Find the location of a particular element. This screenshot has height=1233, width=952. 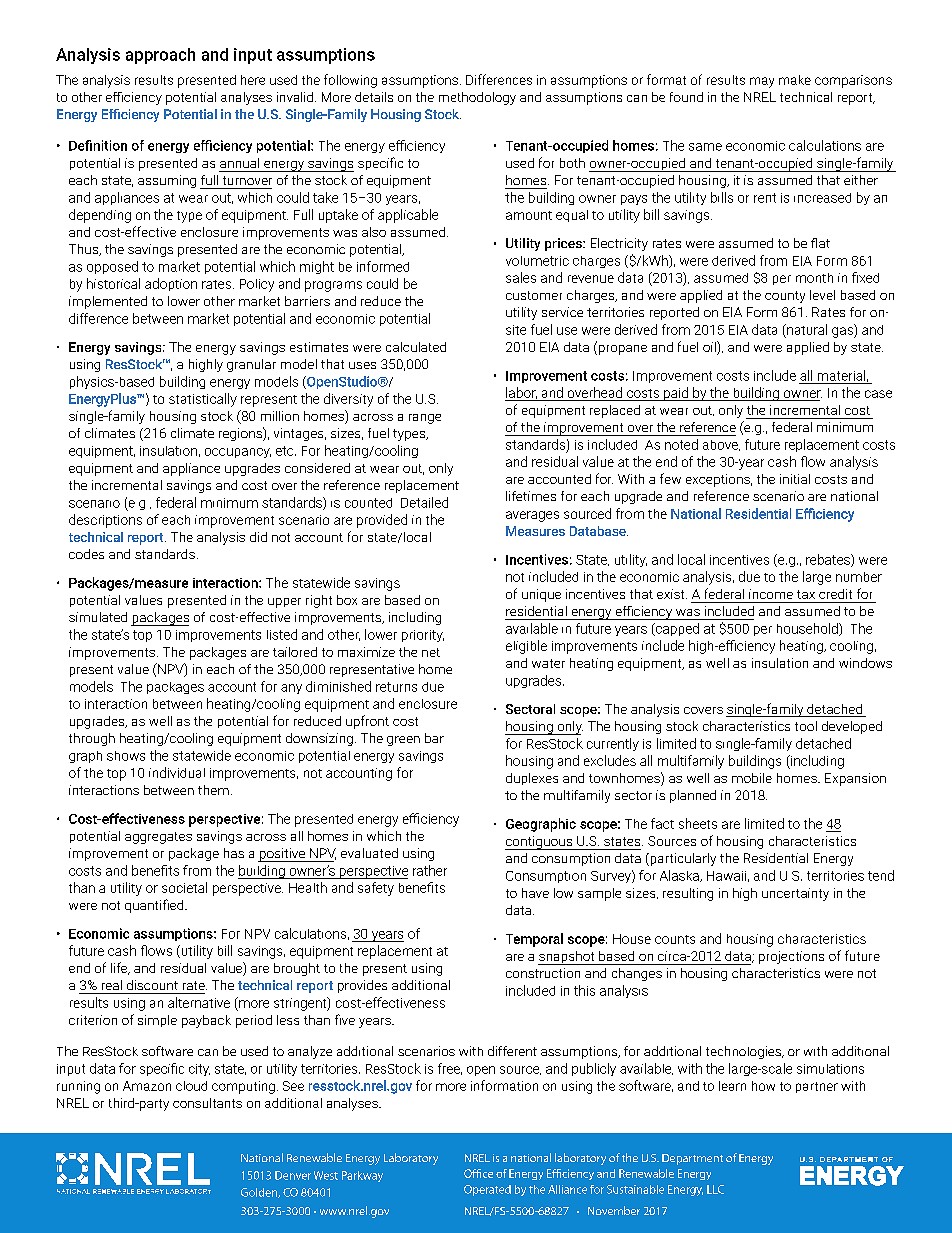

LLC is located at coordinates (715, 1189).
